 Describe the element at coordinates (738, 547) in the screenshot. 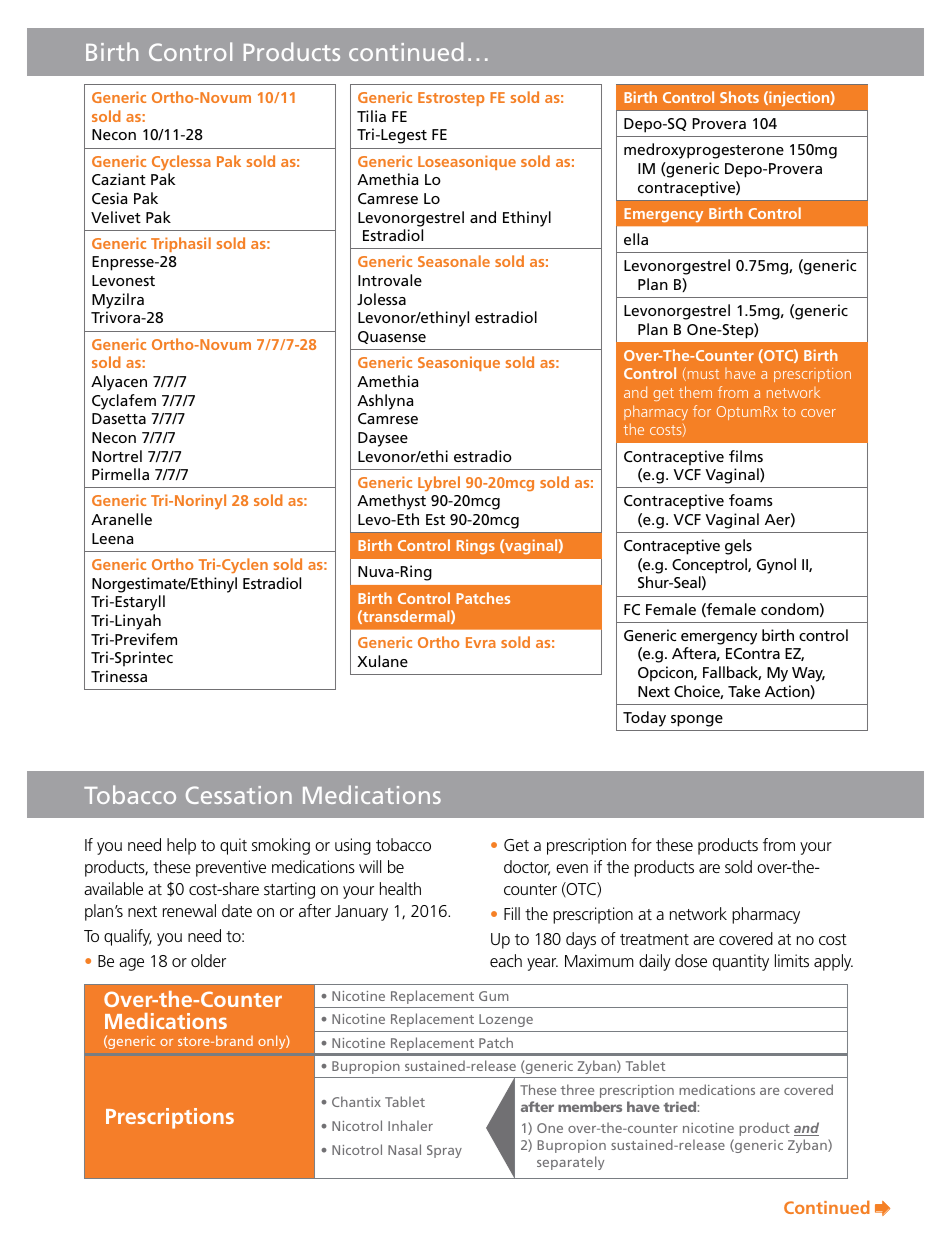

I see `gels` at that location.
